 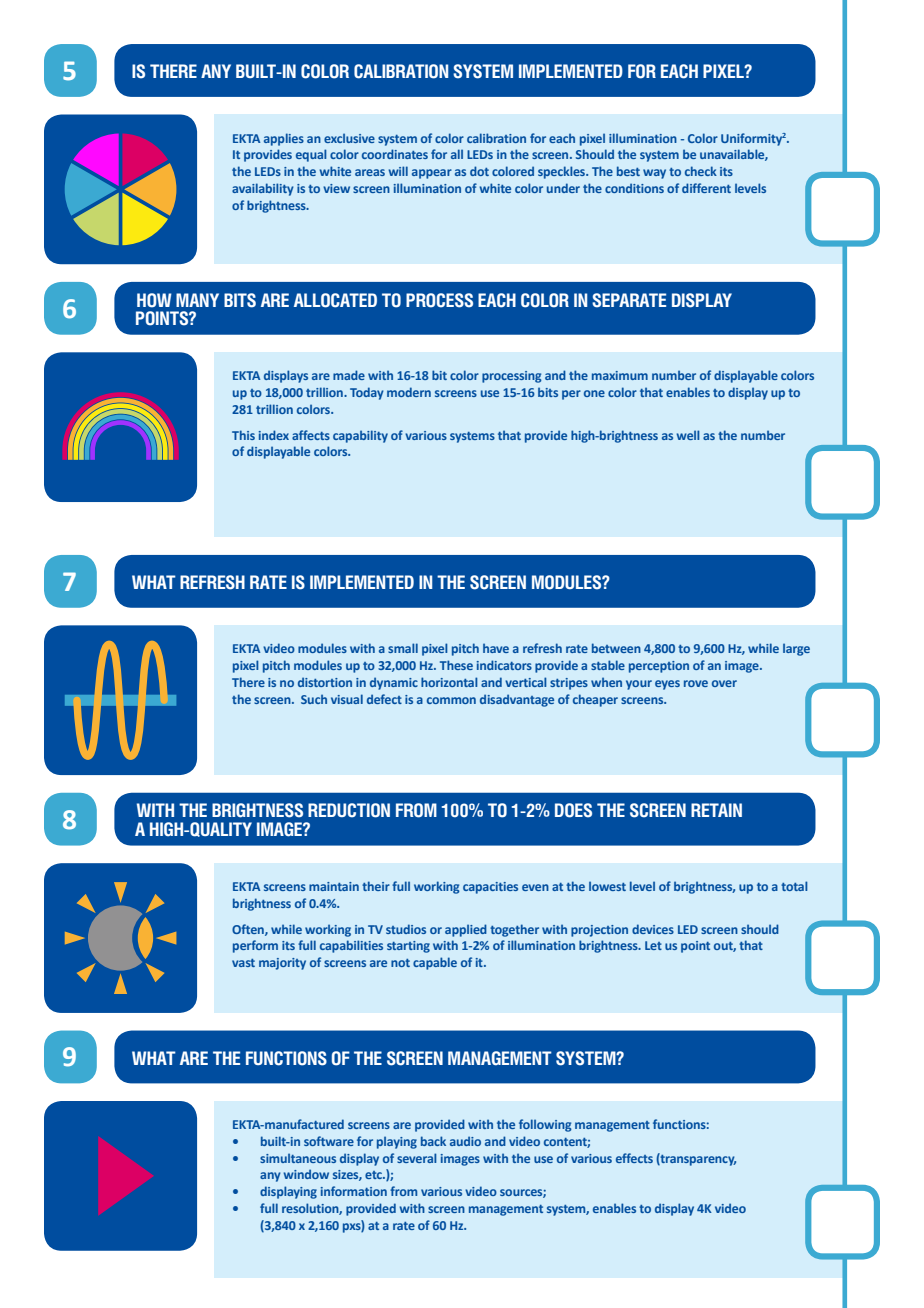 I want to click on simultaneous, so click(x=298, y=1158).
